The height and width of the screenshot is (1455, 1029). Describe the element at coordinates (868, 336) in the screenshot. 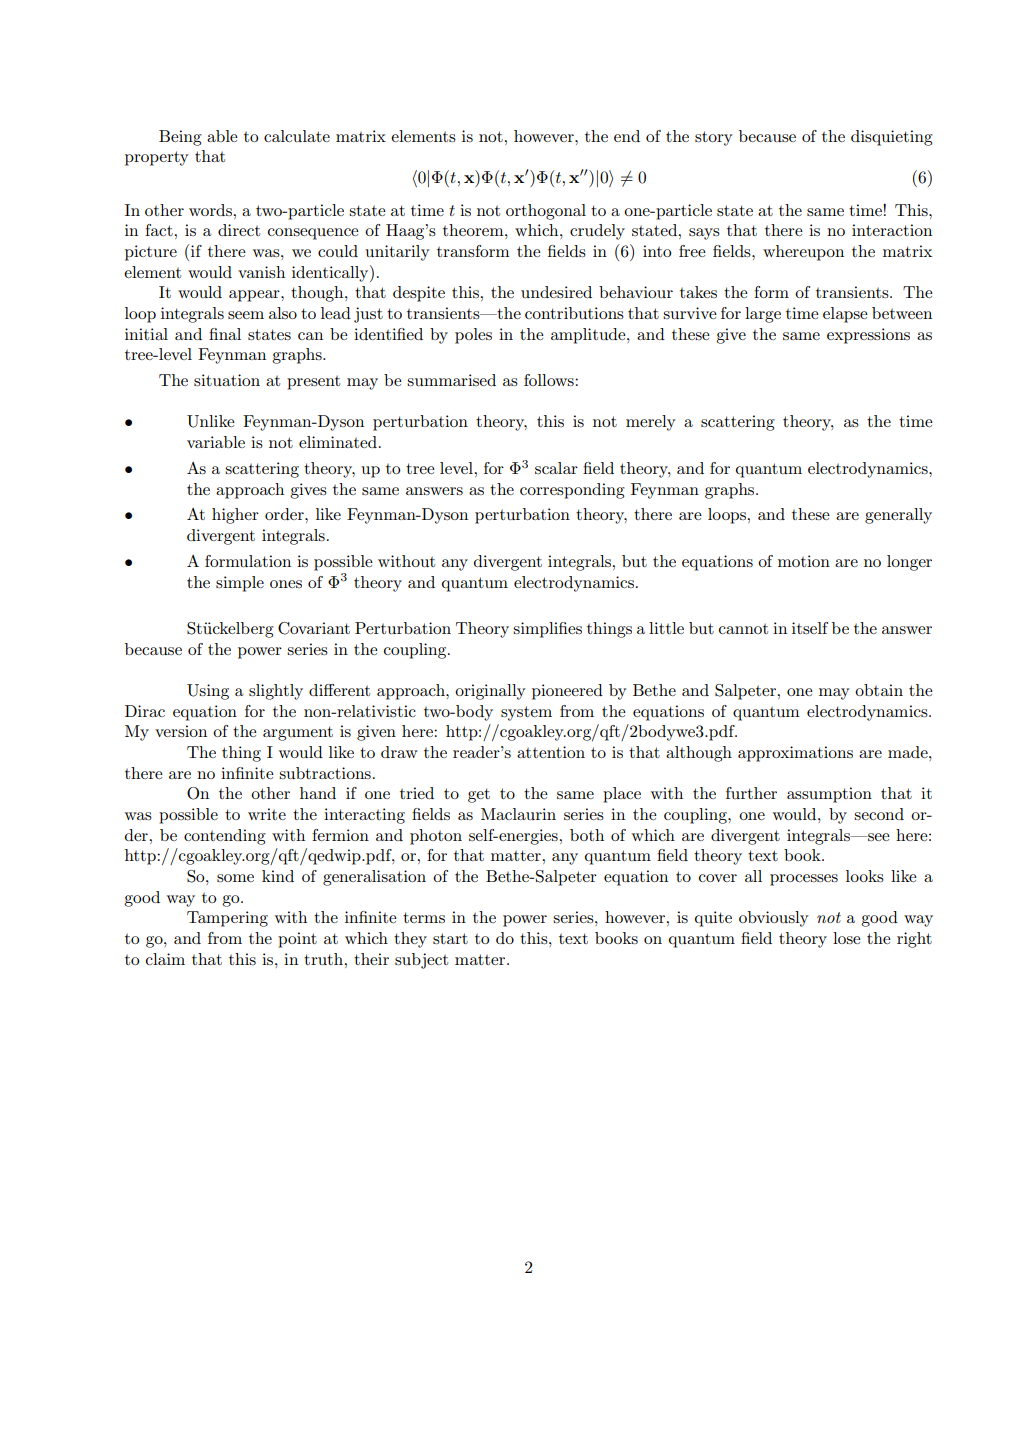

I see `expressions` at that location.
